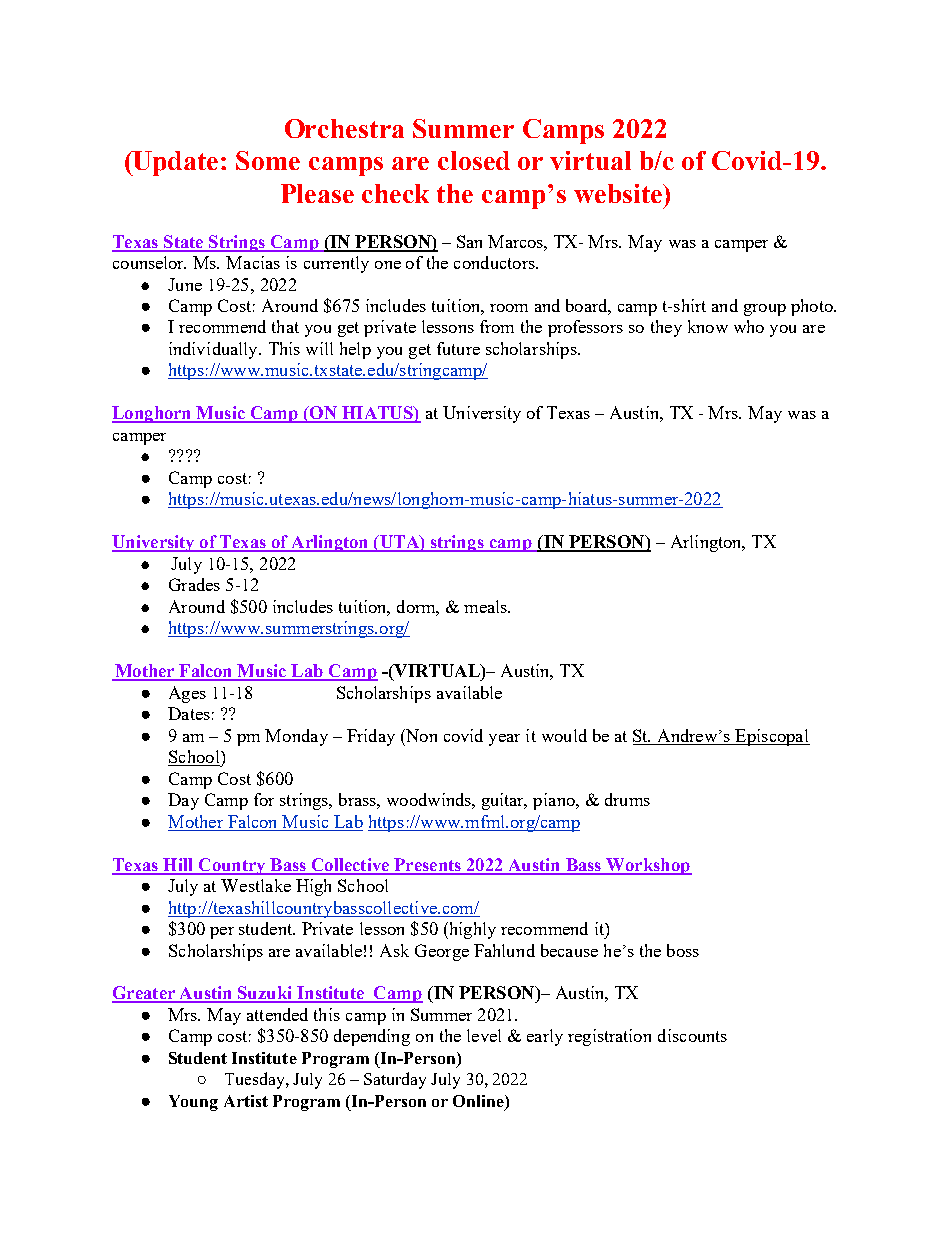  Describe the element at coordinates (474, 160) in the screenshot. I see `closed` at that location.
